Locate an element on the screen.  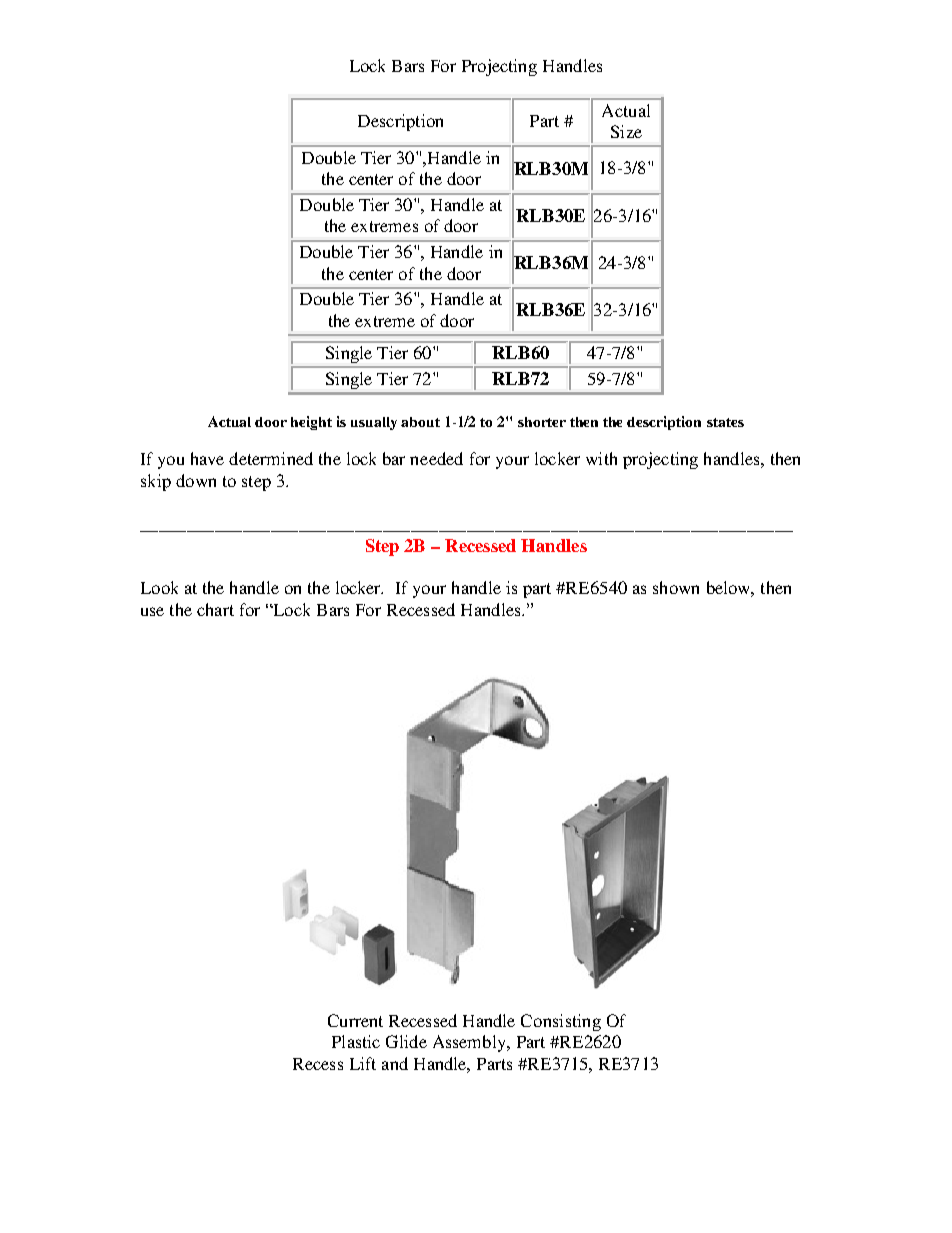
Plastic is located at coordinates (356, 1041).
